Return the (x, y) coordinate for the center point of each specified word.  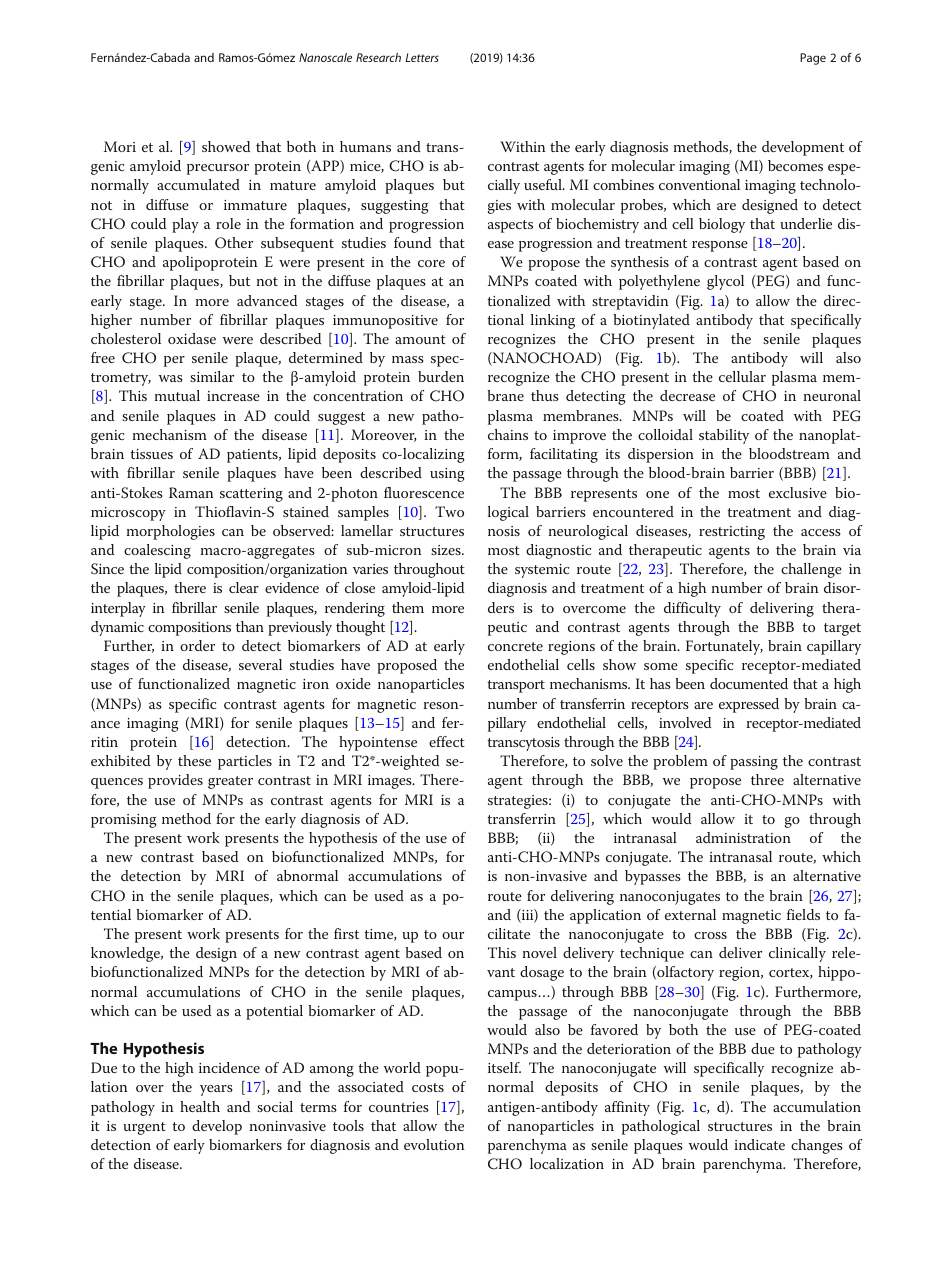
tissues (151, 454)
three (767, 779)
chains (508, 434)
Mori (120, 146)
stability (724, 436)
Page (813, 59)
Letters (422, 57)
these (194, 760)
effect (447, 741)
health (200, 1106)
